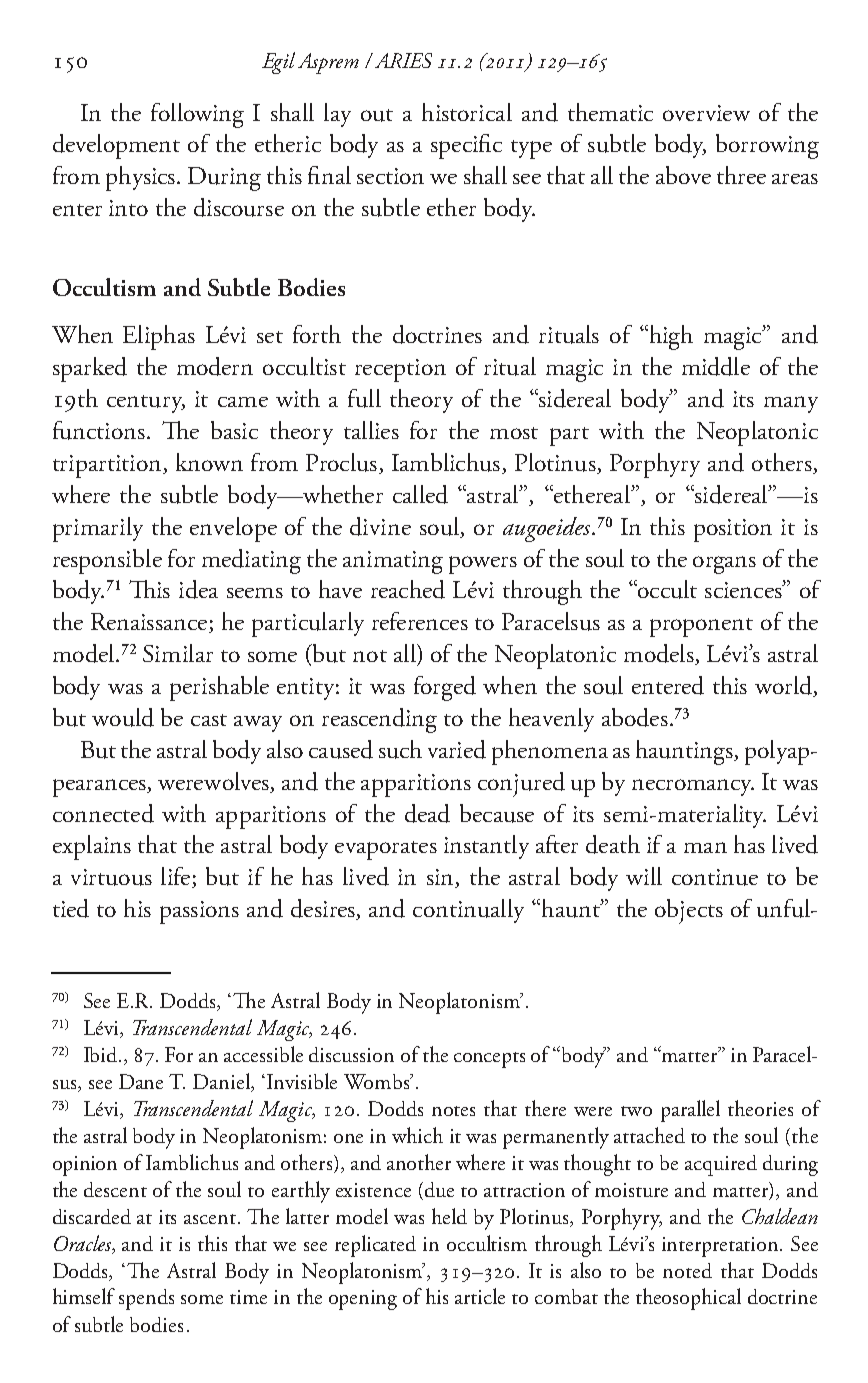 This screenshot has width=868, height=1383. What do you see at coordinates (701, 627) in the screenshot?
I see `proponent` at bounding box center [701, 627].
